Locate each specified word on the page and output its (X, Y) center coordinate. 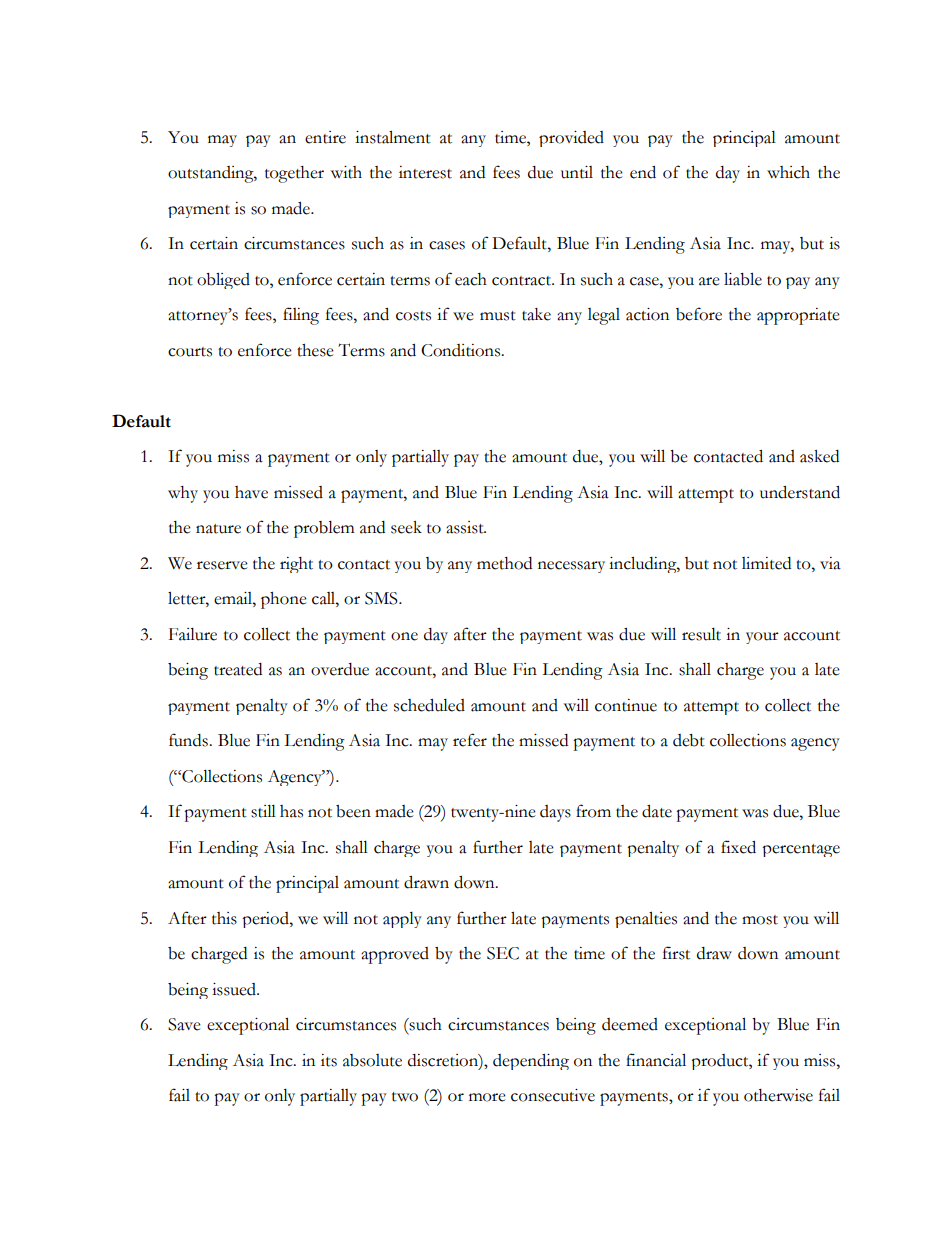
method (504, 563)
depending (531, 1062)
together (294, 174)
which (788, 172)
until (577, 172)
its (329, 1060)
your (762, 638)
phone (284, 600)
